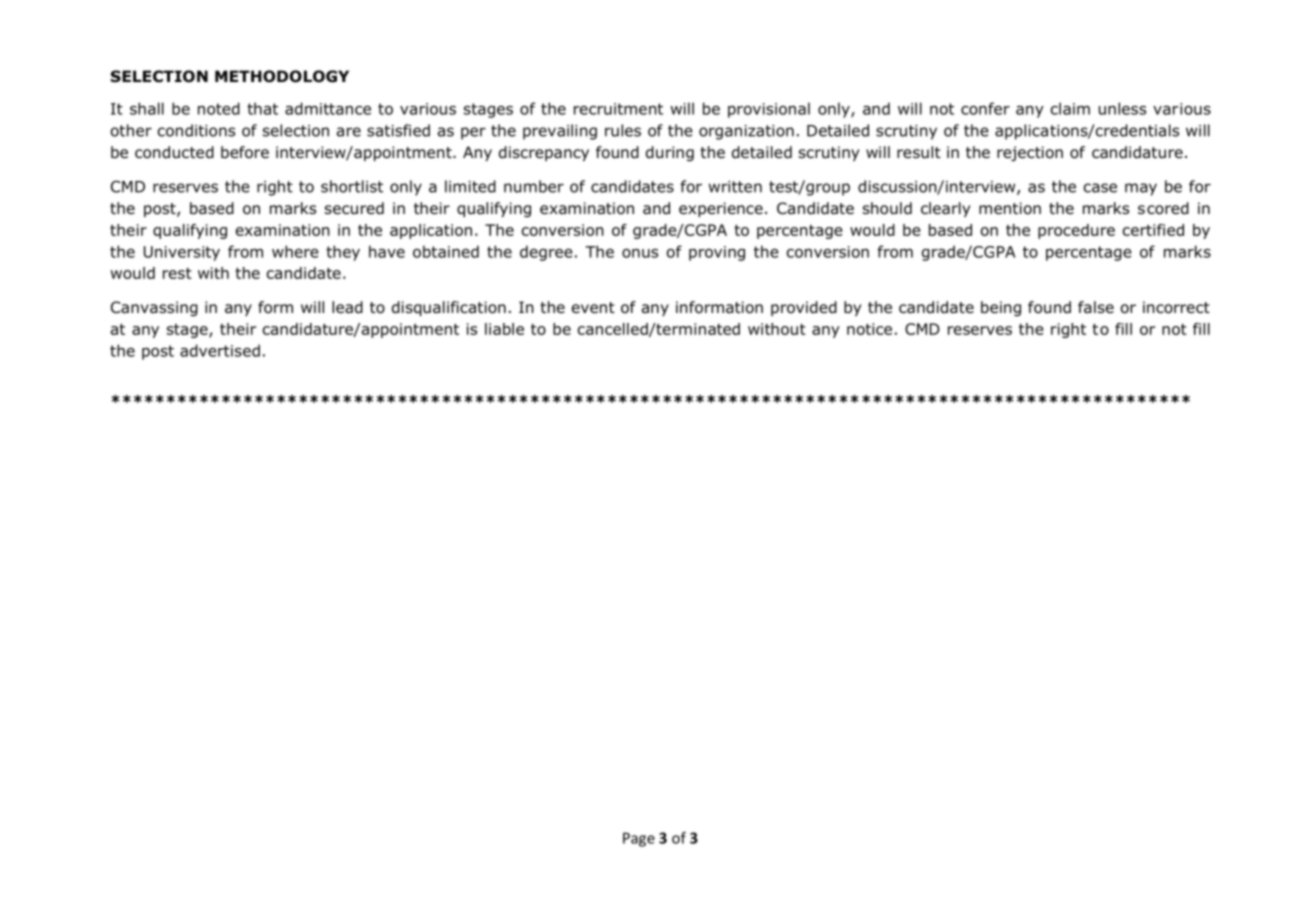  What do you see at coordinates (295, 251) in the screenshot?
I see `where` at bounding box center [295, 251].
